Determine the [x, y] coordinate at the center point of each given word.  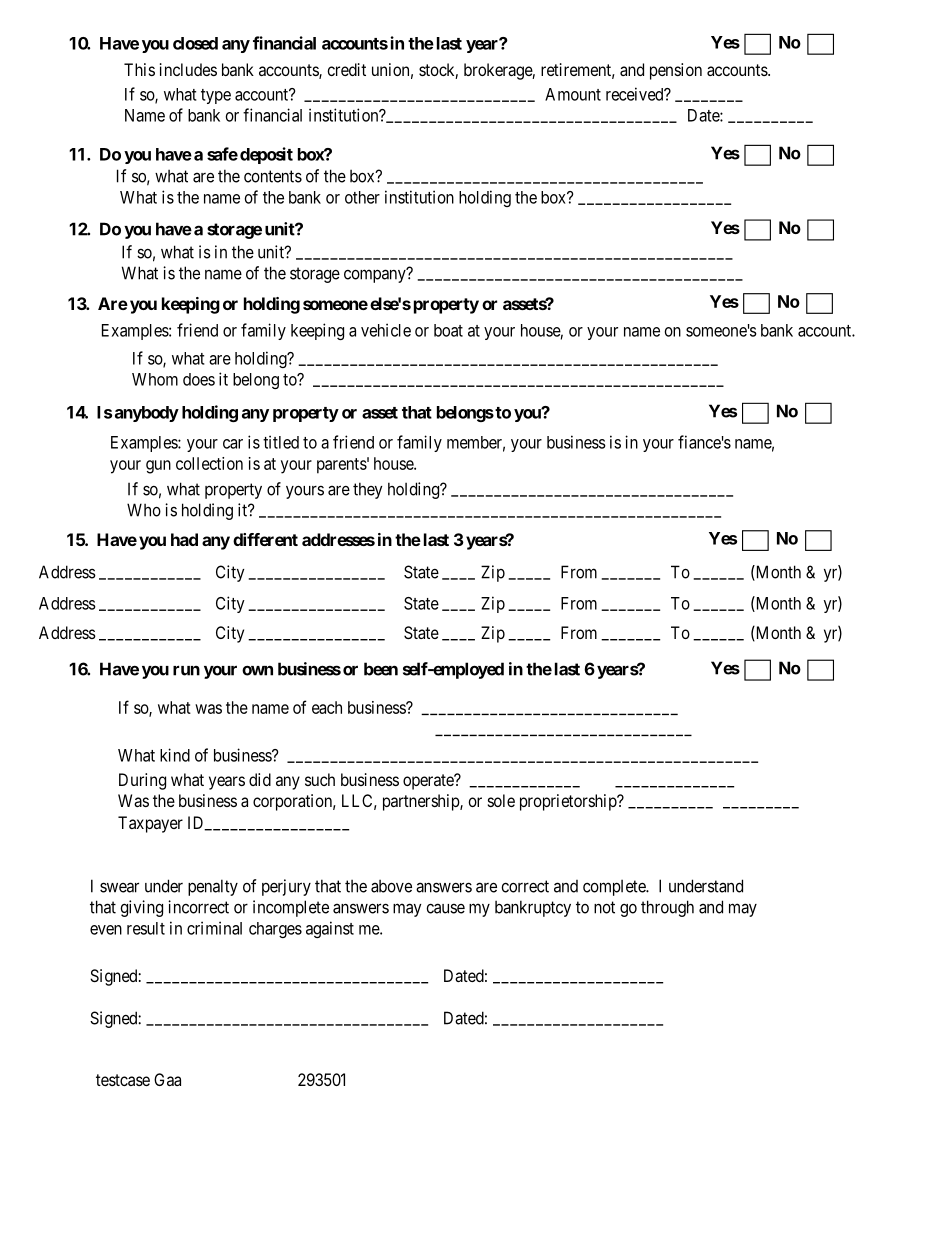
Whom [155, 379]
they [368, 490]
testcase [123, 1080]
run [186, 670]
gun [158, 467]
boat [448, 330]
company [376, 276]
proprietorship [569, 802]
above [391, 886]
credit [346, 69]
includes [188, 69]
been [381, 669]
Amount [573, 94]
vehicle [386, 330]
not [604, 907]
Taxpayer [150, 824]
